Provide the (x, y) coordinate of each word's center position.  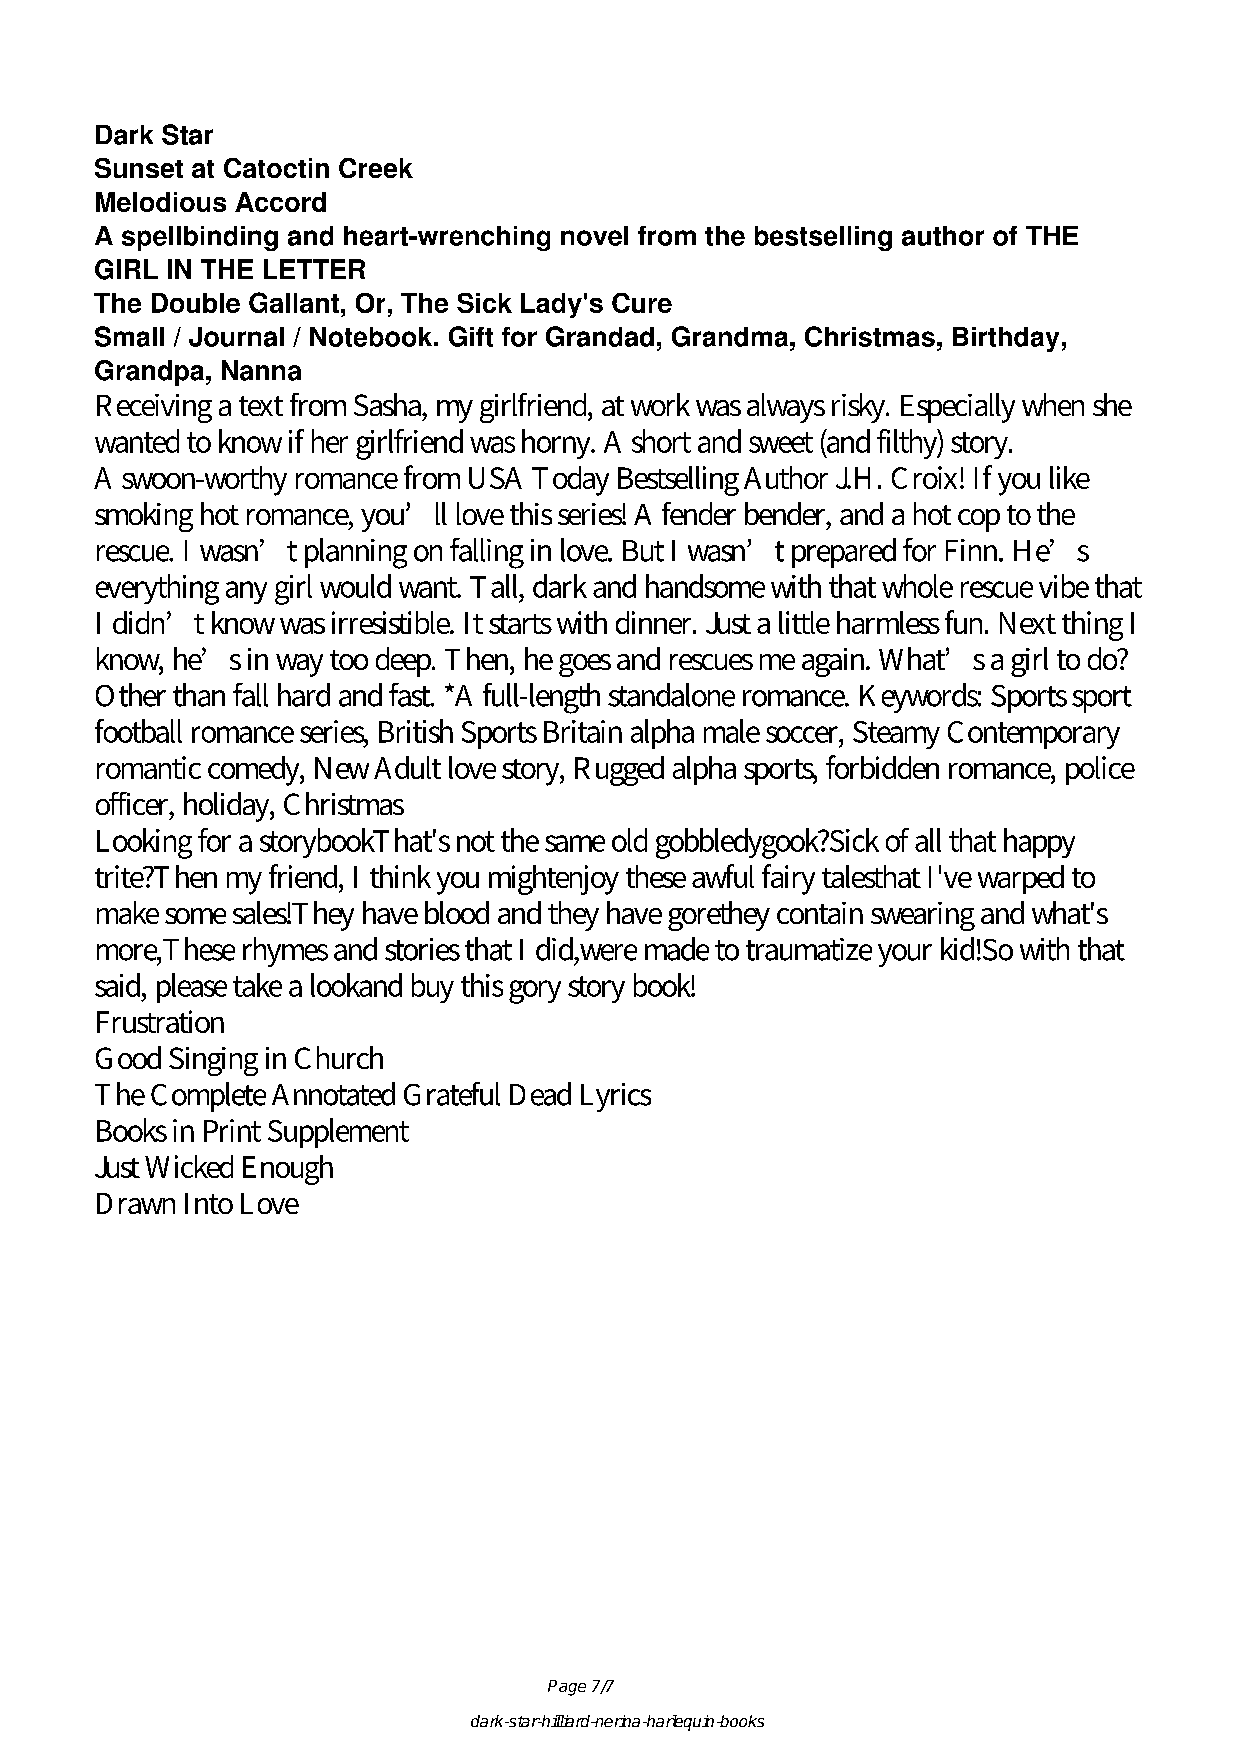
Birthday (1006, 339)
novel (594, 236)
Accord (280, 202)
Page (567, 1688)
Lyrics (616, 1097)
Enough (288, 1170)
